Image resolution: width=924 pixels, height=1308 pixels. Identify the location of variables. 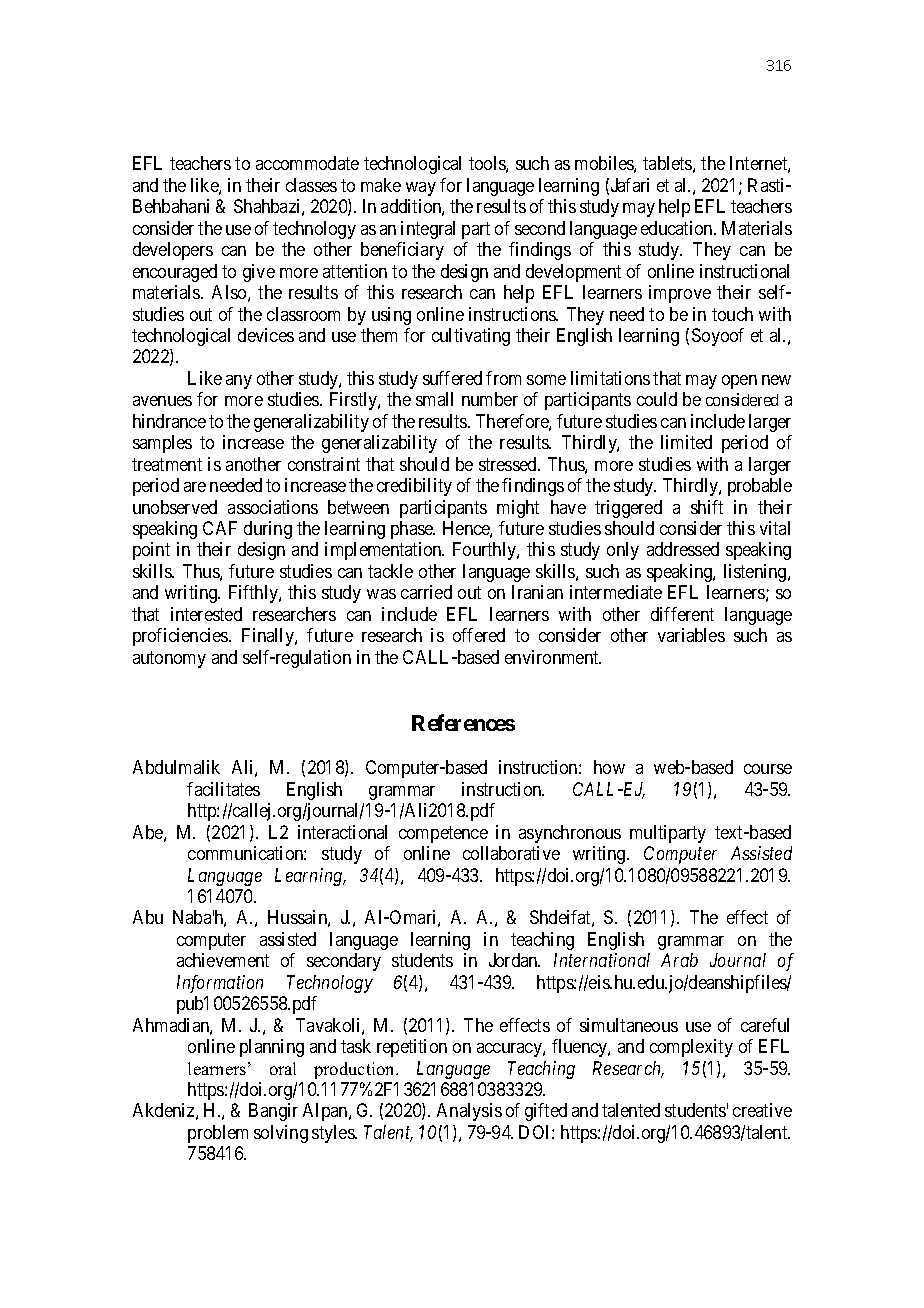
(691, 635).
